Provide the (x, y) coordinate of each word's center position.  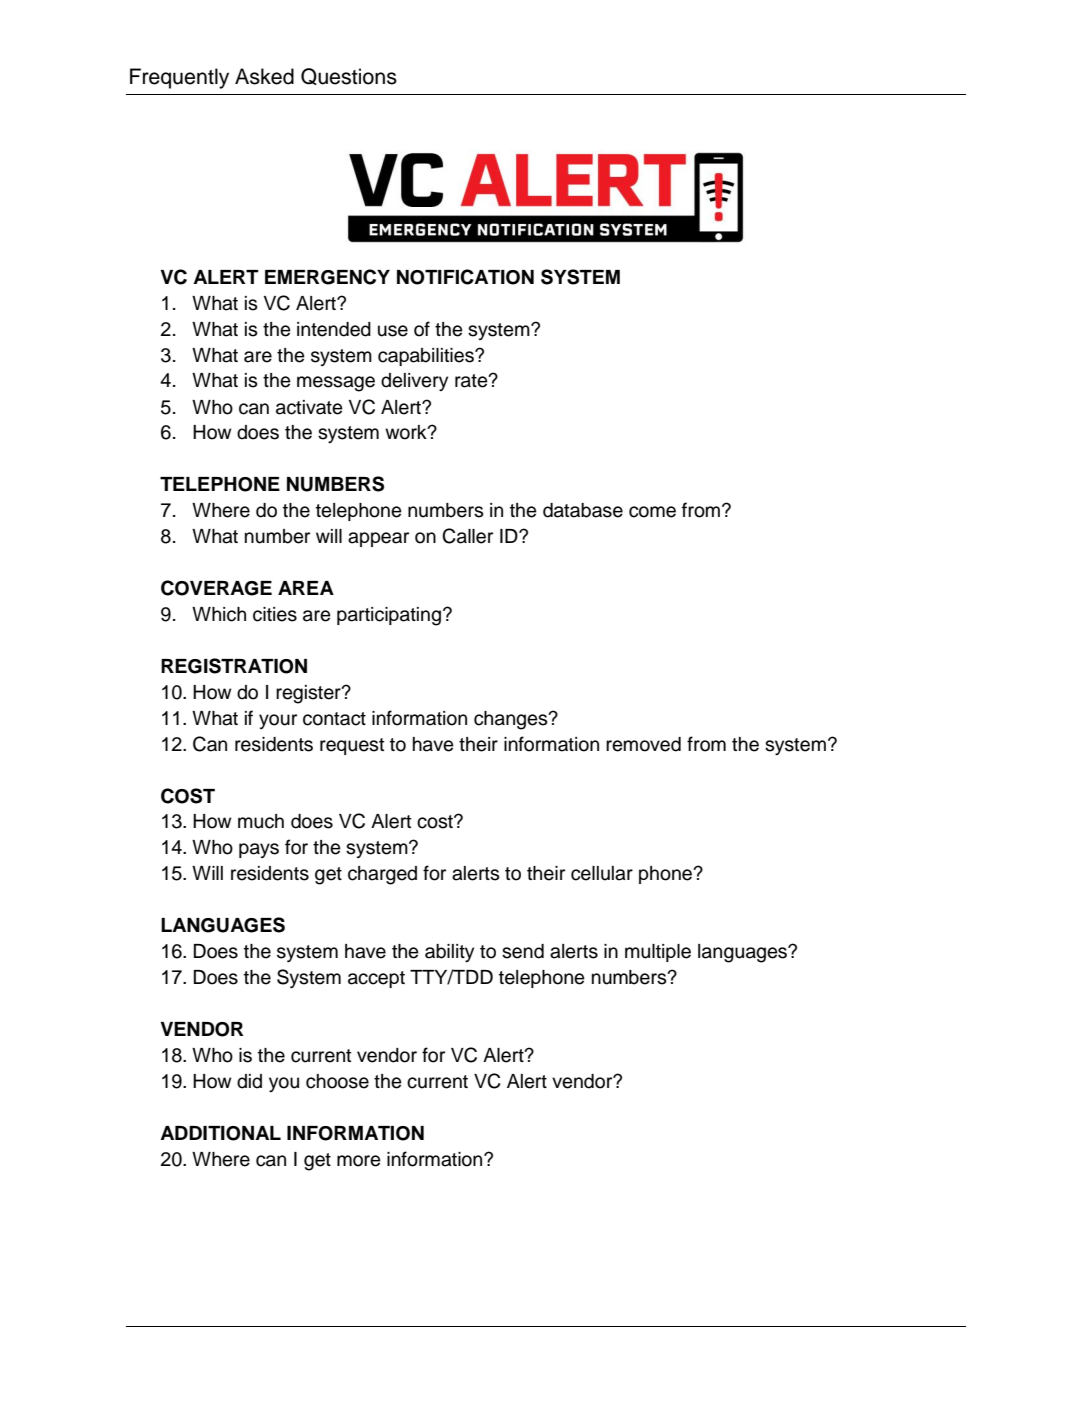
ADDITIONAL (220, 1133)
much (261, 821)
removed (643, 744)
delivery (414, 382)
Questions (349, 76)
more (359, 1161)
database (583, 510)
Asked (264, 76)
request (352, 746)
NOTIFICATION (465, 277)
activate (309, 407)
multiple (658, 953)
